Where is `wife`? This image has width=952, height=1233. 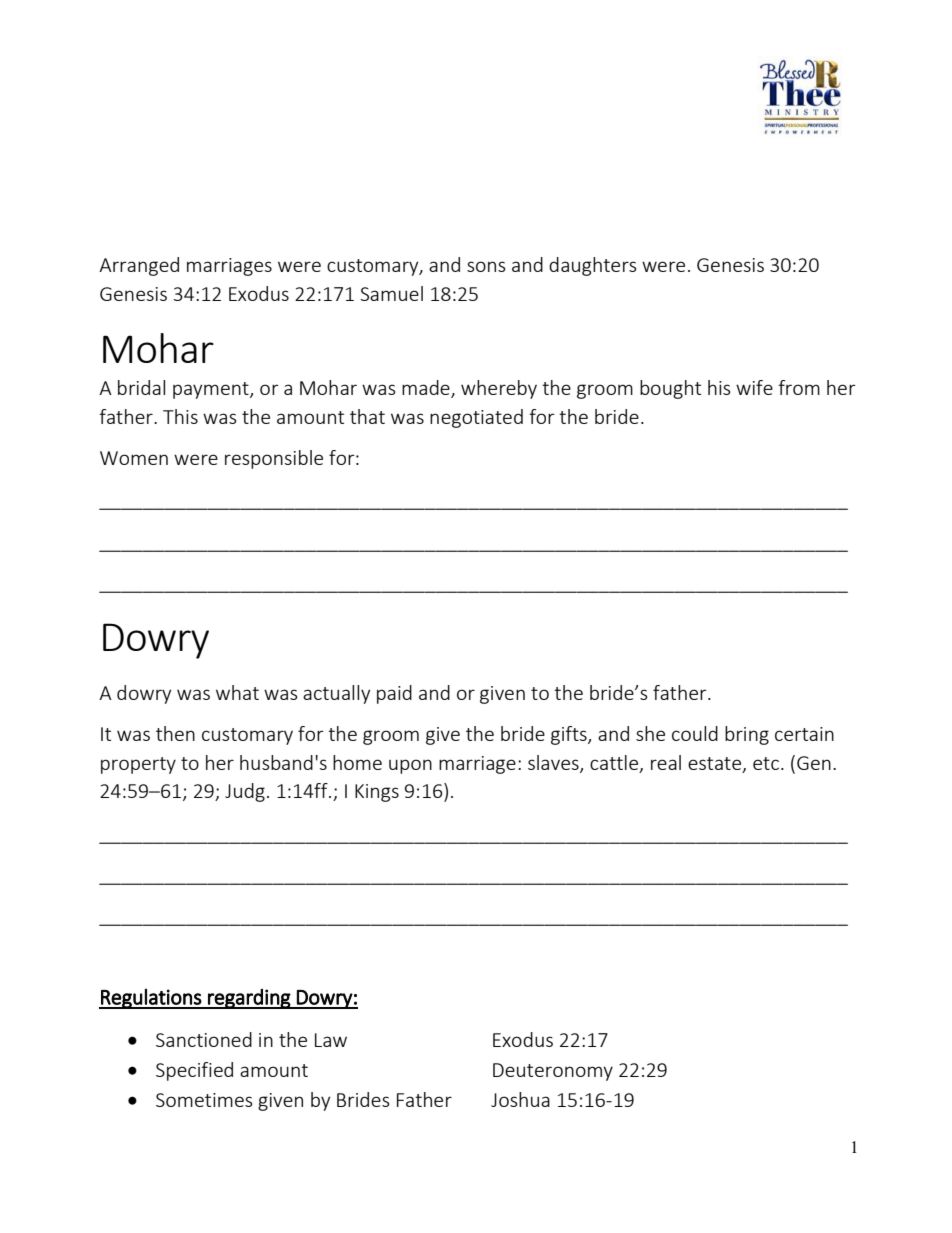
wife is located at coordinates (754, 387).
